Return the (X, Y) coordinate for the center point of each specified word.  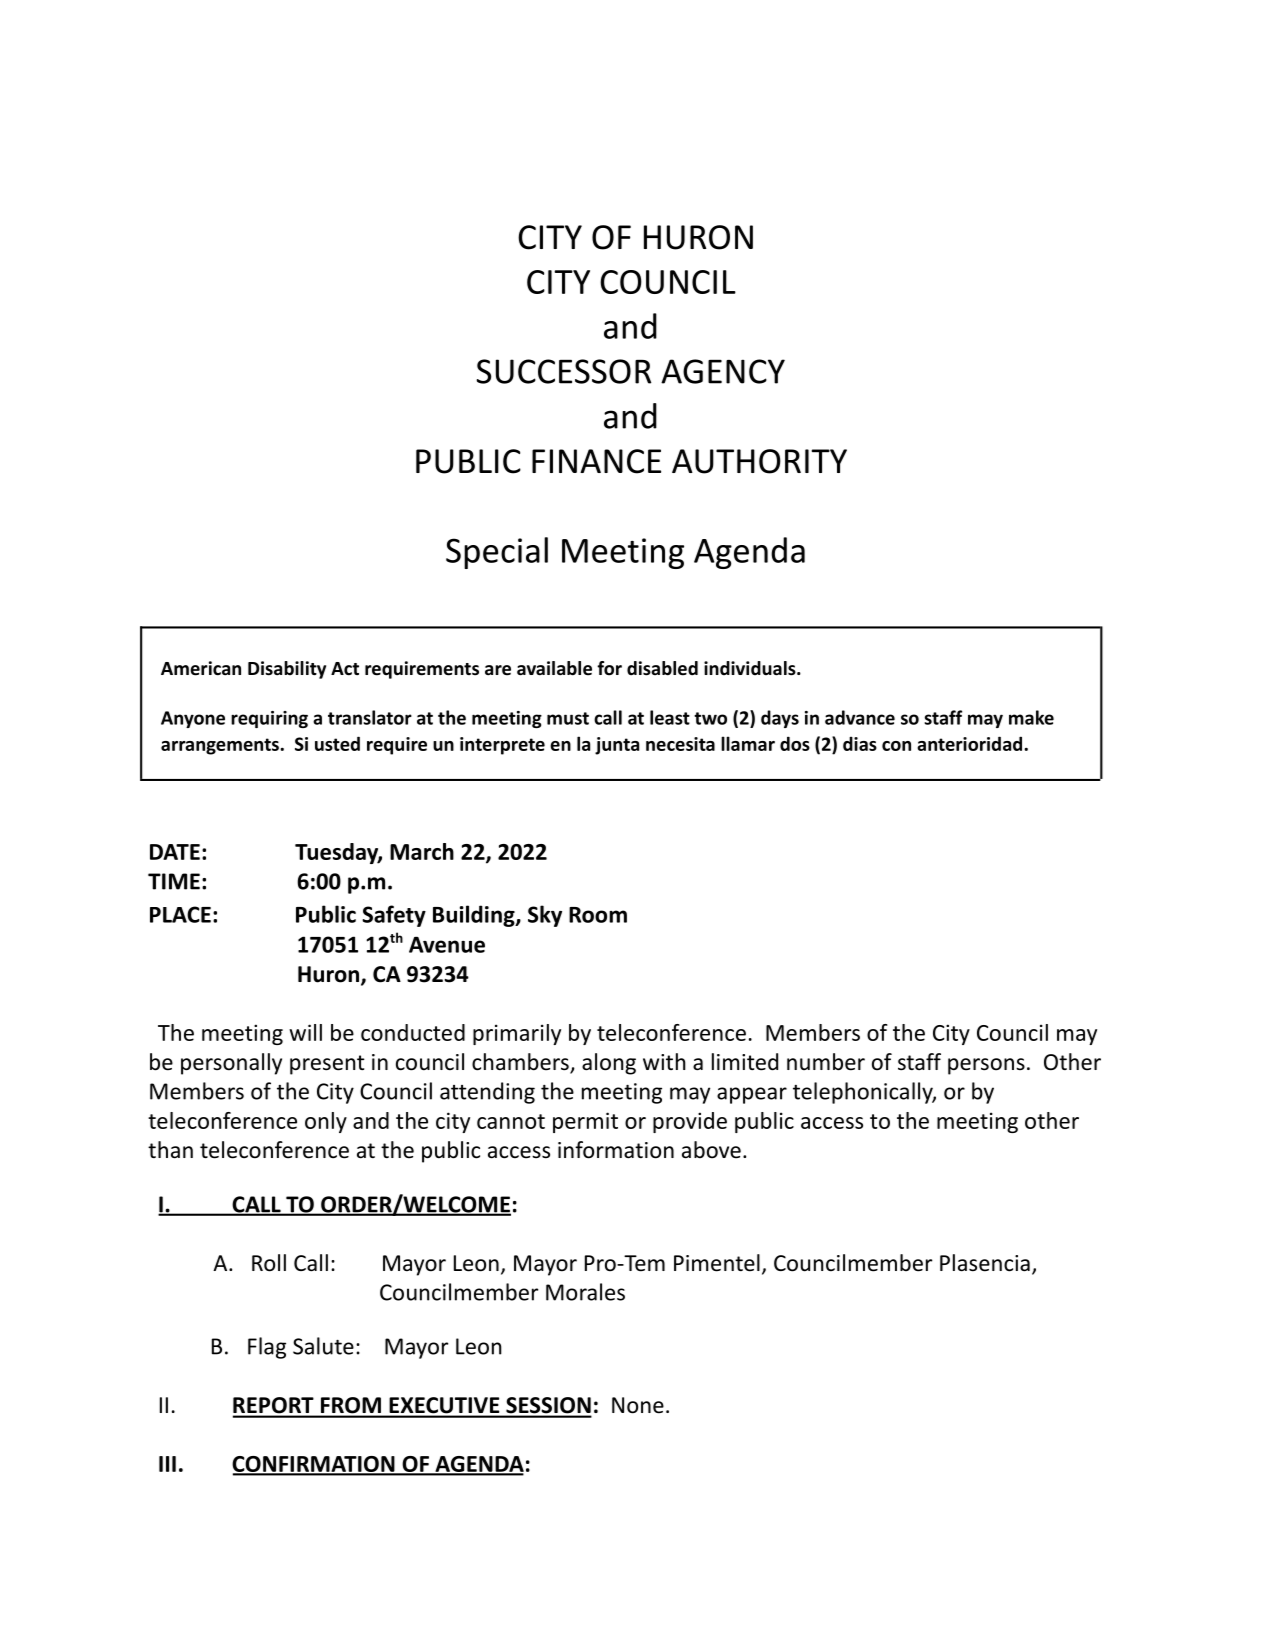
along (609, 1064)
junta (617, 746)
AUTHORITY (759, 461)
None (638, 1405)
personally (231, 1064)
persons (986, 1066)
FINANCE (596, 461)
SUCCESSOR (563, 371)
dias (860, 743)
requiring (269, 719)
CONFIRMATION (314, 1465)
